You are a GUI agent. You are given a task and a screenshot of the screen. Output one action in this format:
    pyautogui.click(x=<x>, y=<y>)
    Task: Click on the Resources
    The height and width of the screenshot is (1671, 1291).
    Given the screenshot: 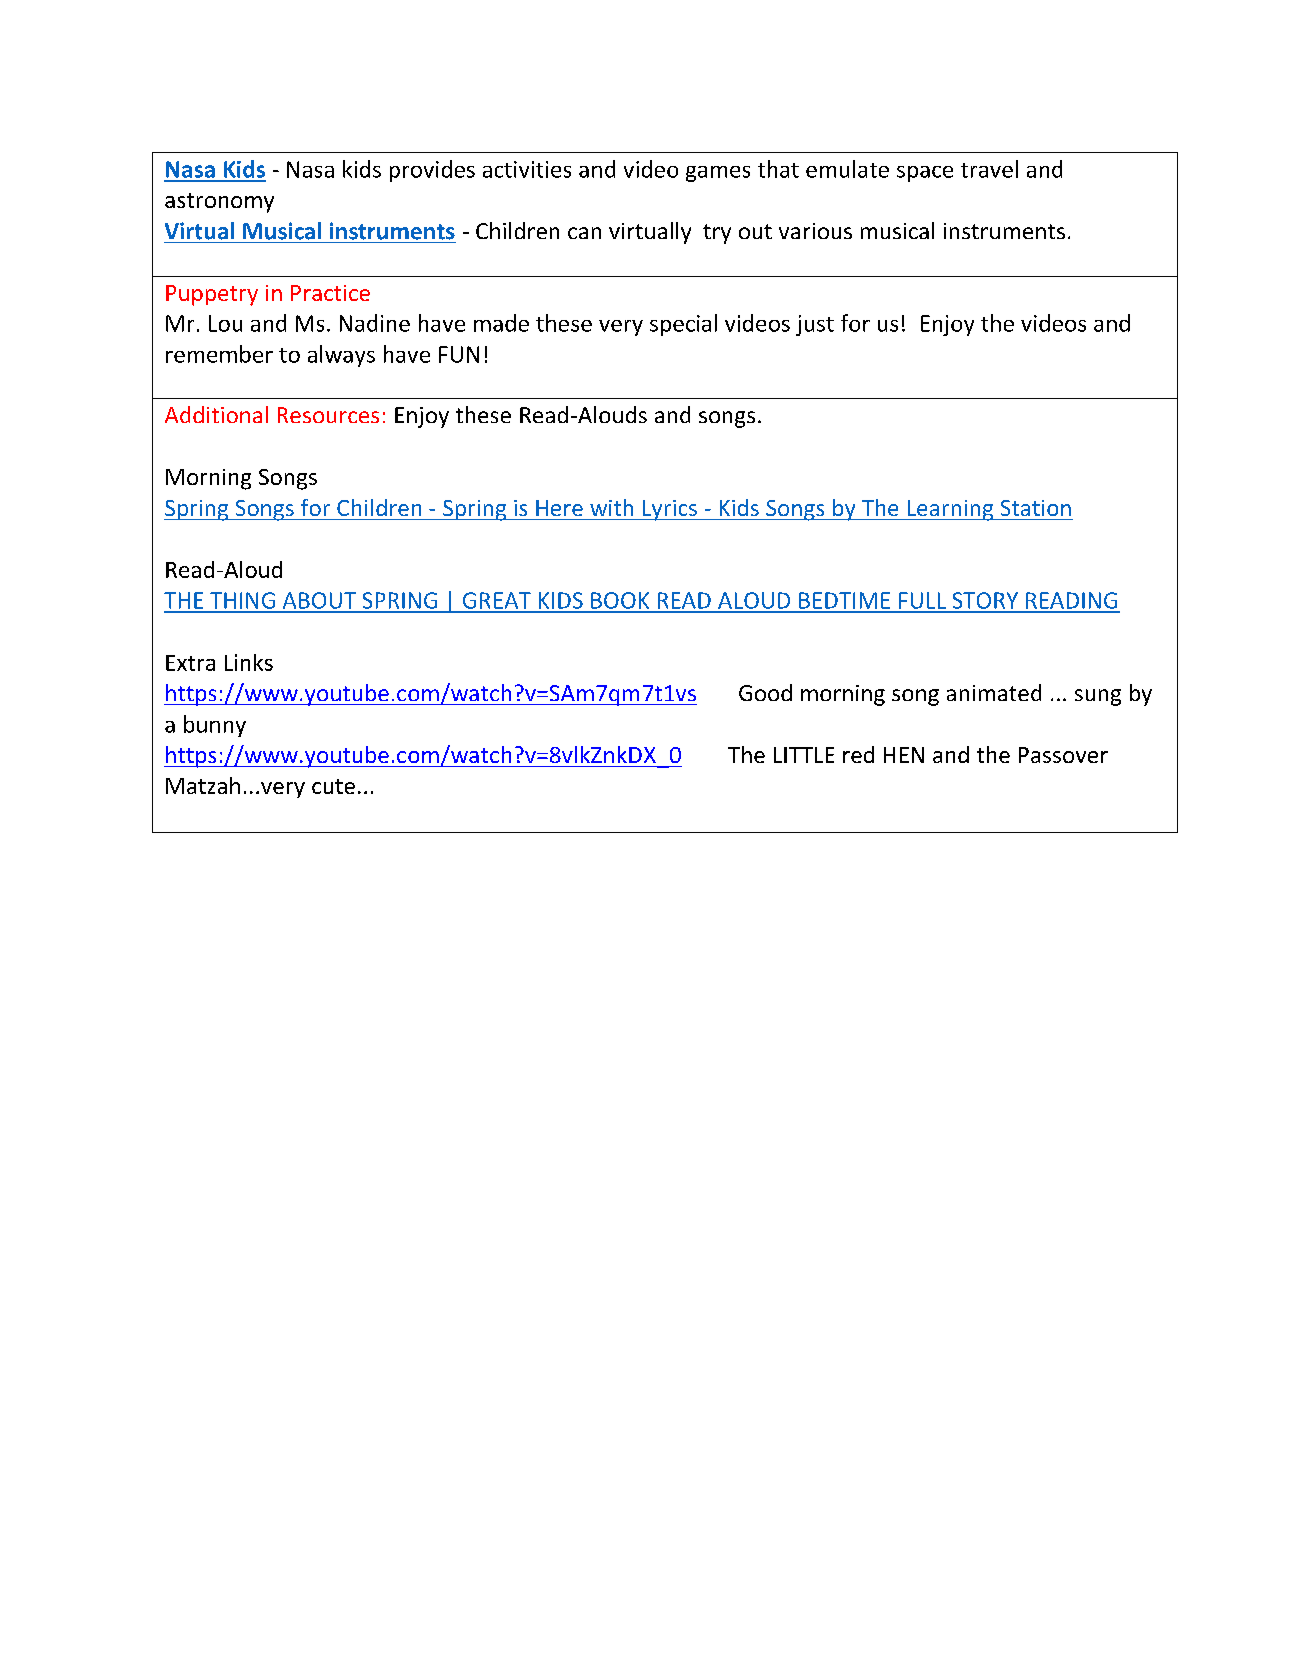 What is the action you would take?
    pyautogui.click(x=328, y=415)
